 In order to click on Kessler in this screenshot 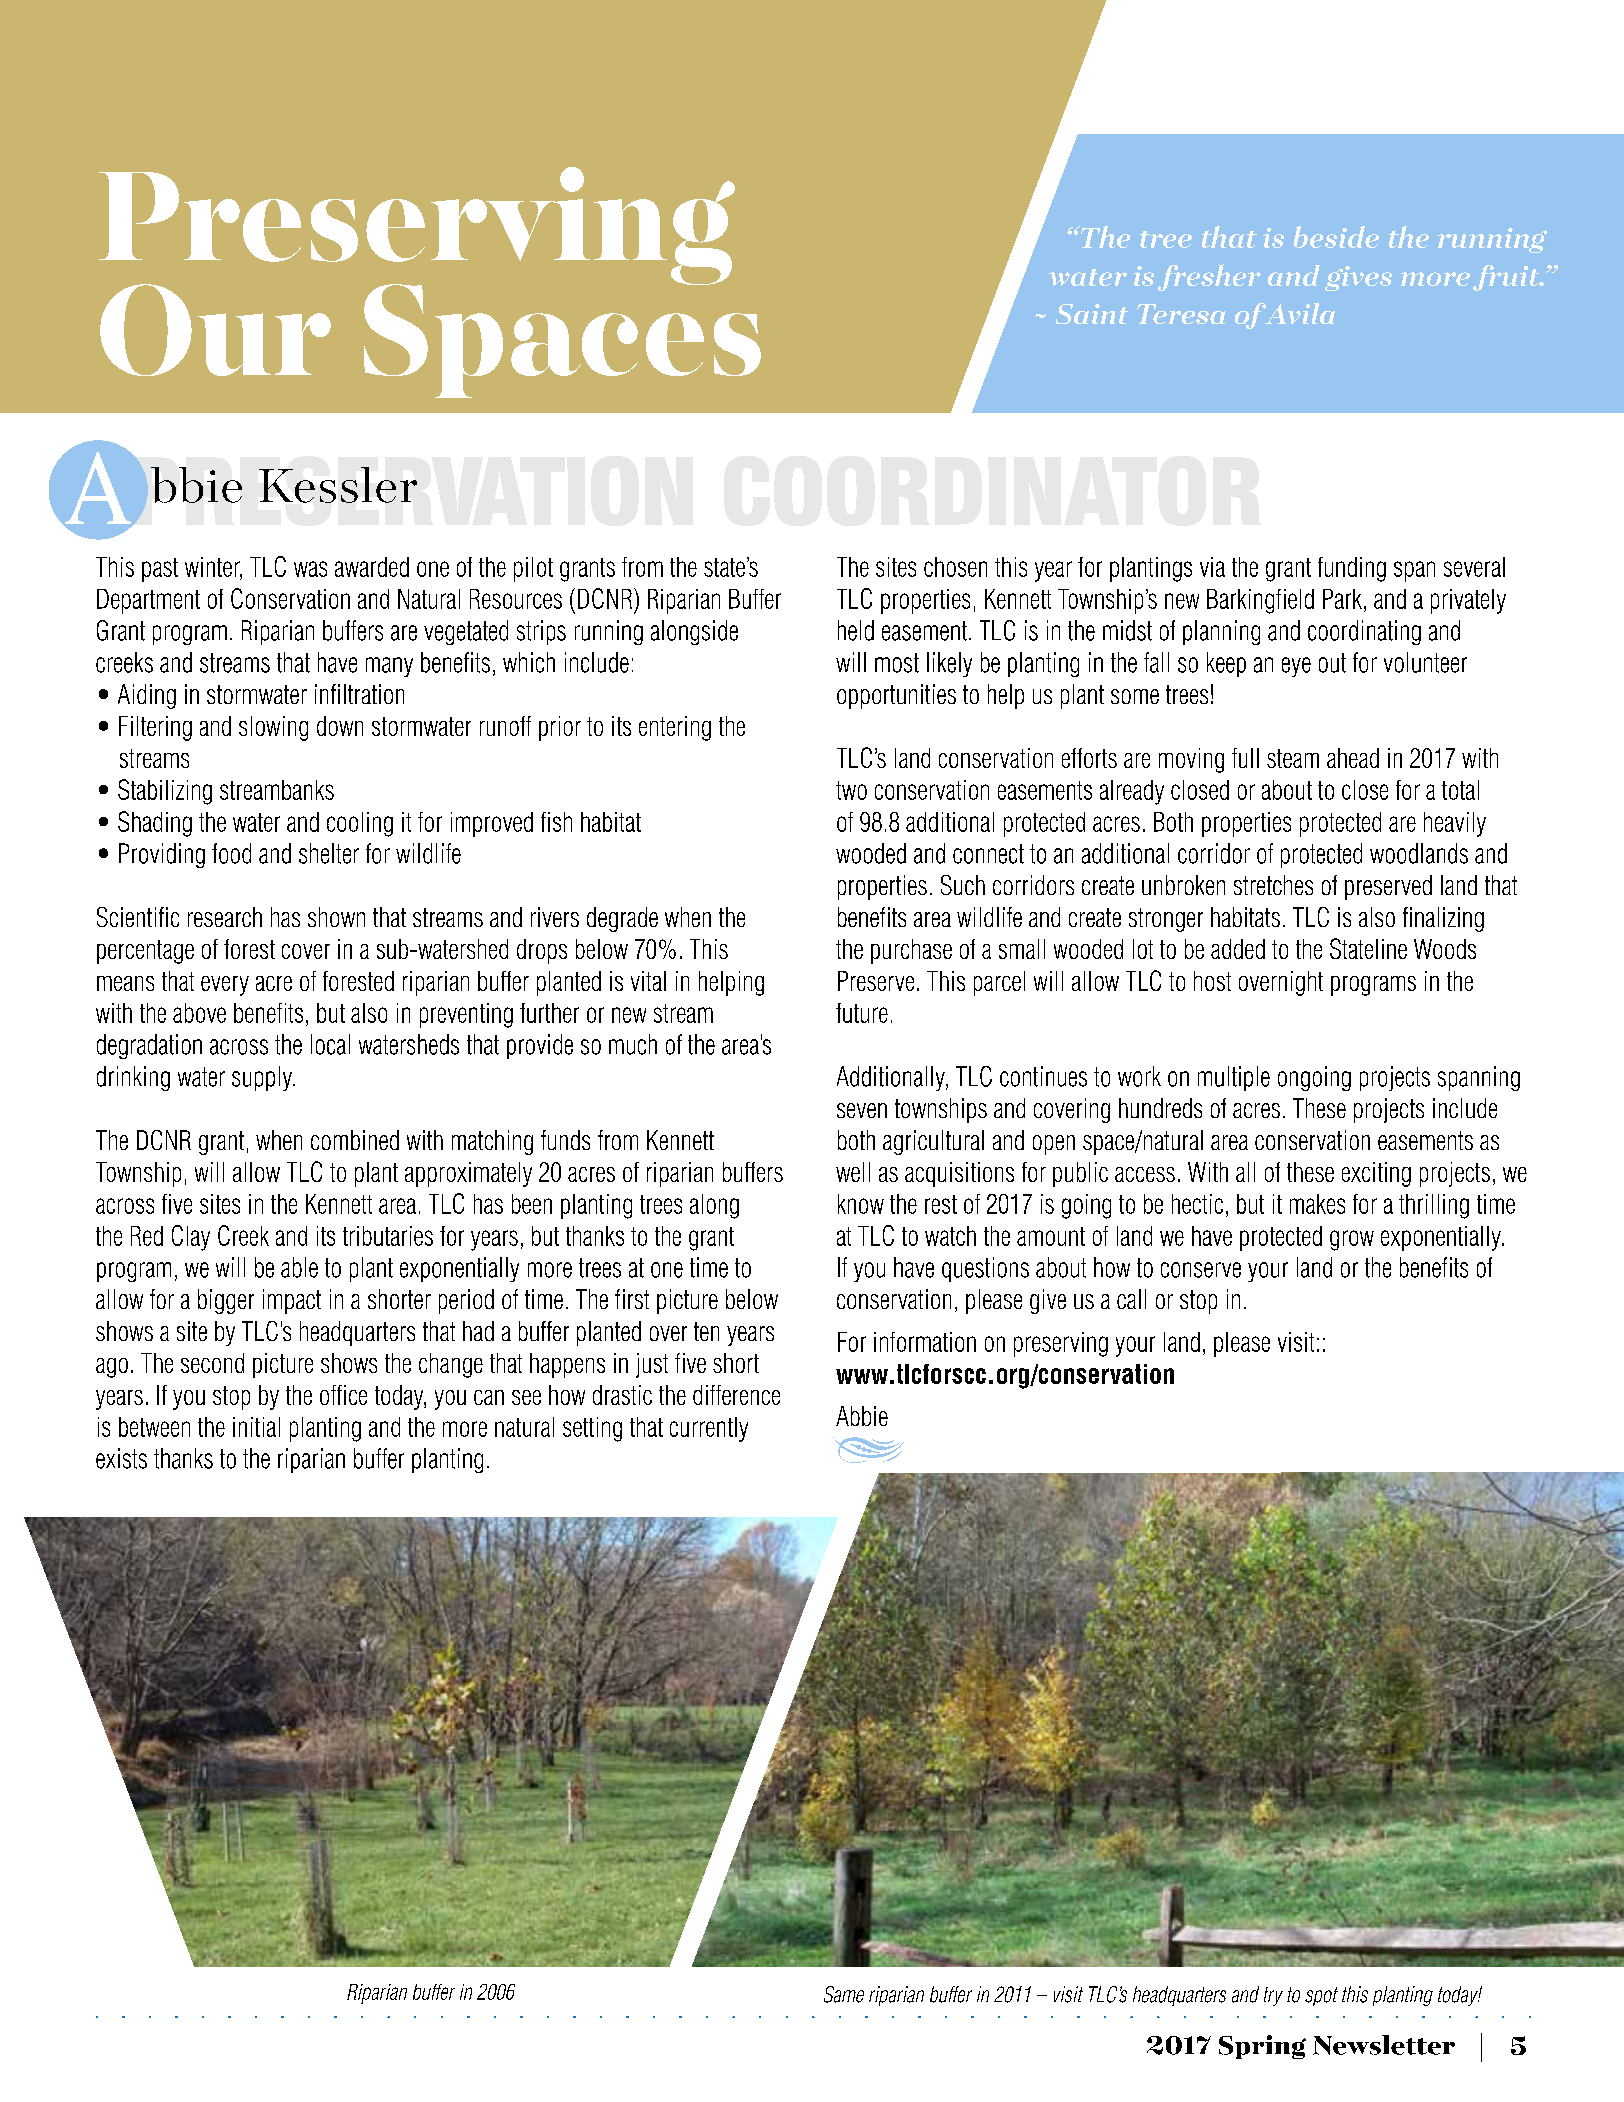, I will do `click(338, 485)`.
